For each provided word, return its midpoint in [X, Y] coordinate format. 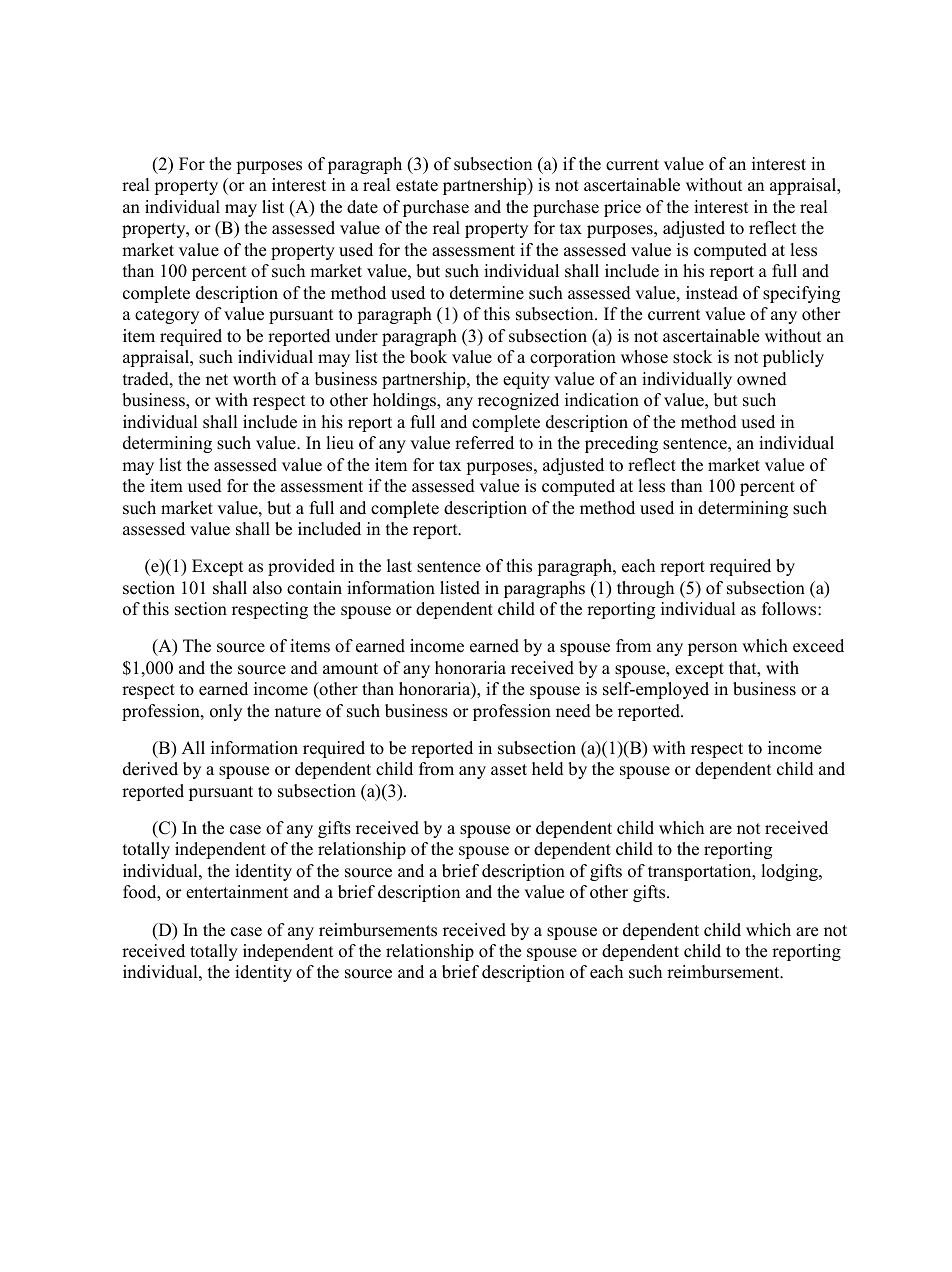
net [217, 380]
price [622, 208]
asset [509, 770]
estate [417, 186]
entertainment [237, 892]
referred [484, 443]
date [362, 207]
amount [350, 669]
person [712, 649]
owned [762, 379]
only [226, 712]
